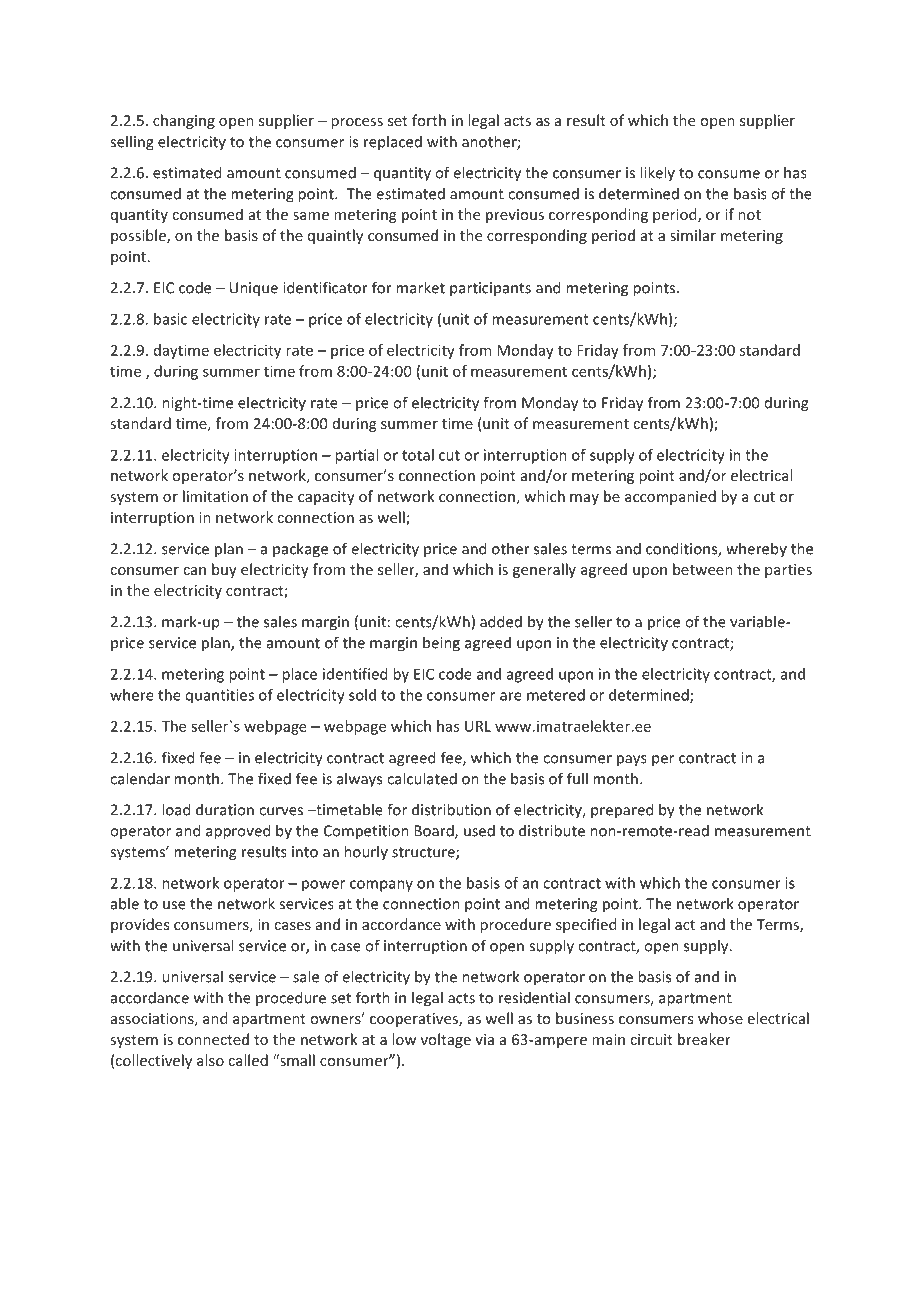 This screenshot has height=1308, width=924. I want to click on likely, so click(657, 173).
